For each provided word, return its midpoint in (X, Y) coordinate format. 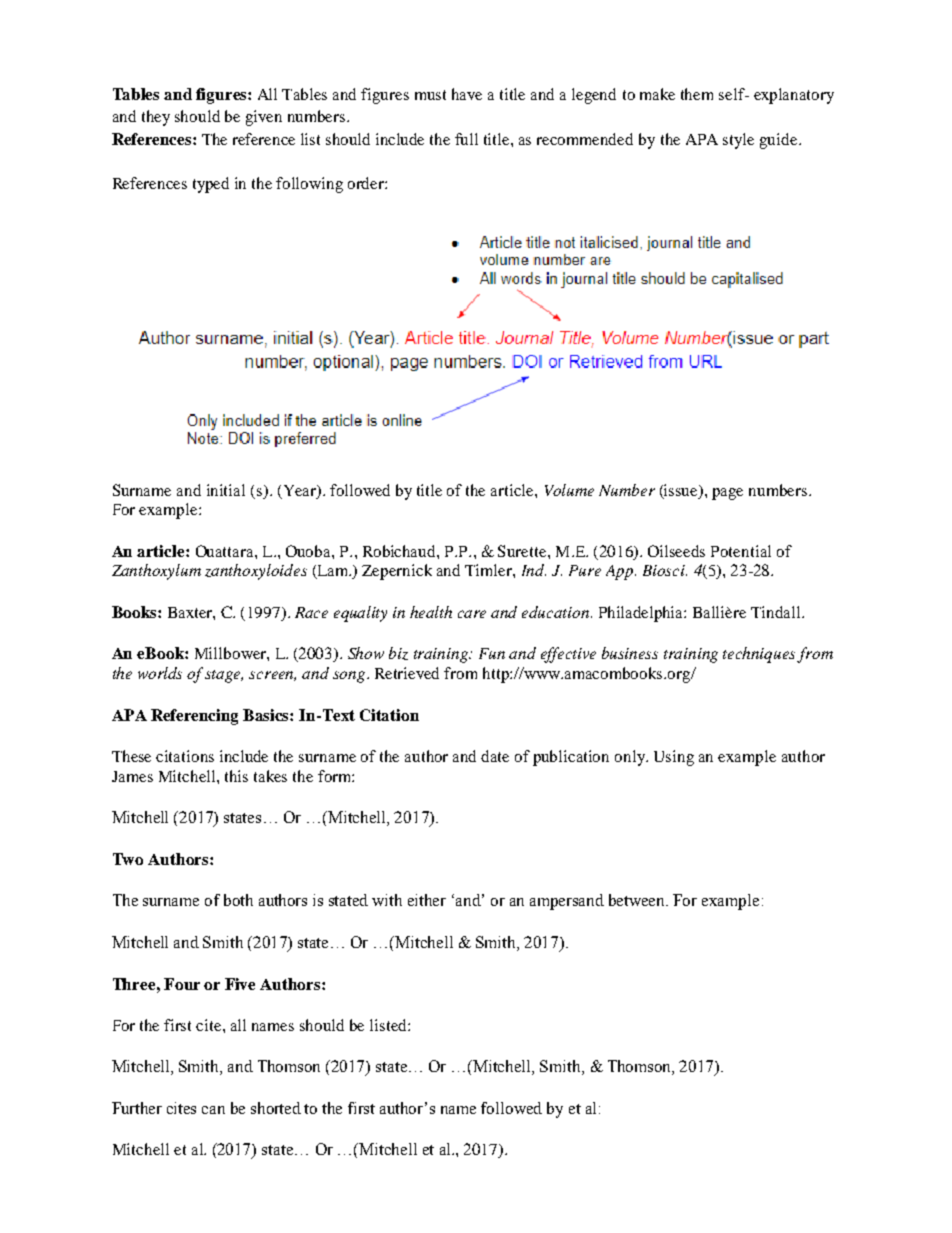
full (466, 139)
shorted (276, 1108)
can (213, 1110)
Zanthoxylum (156, 572)
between (638, 900)
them (697, 94)
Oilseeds (676, 551)
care (472, 614)
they (156, 118)
